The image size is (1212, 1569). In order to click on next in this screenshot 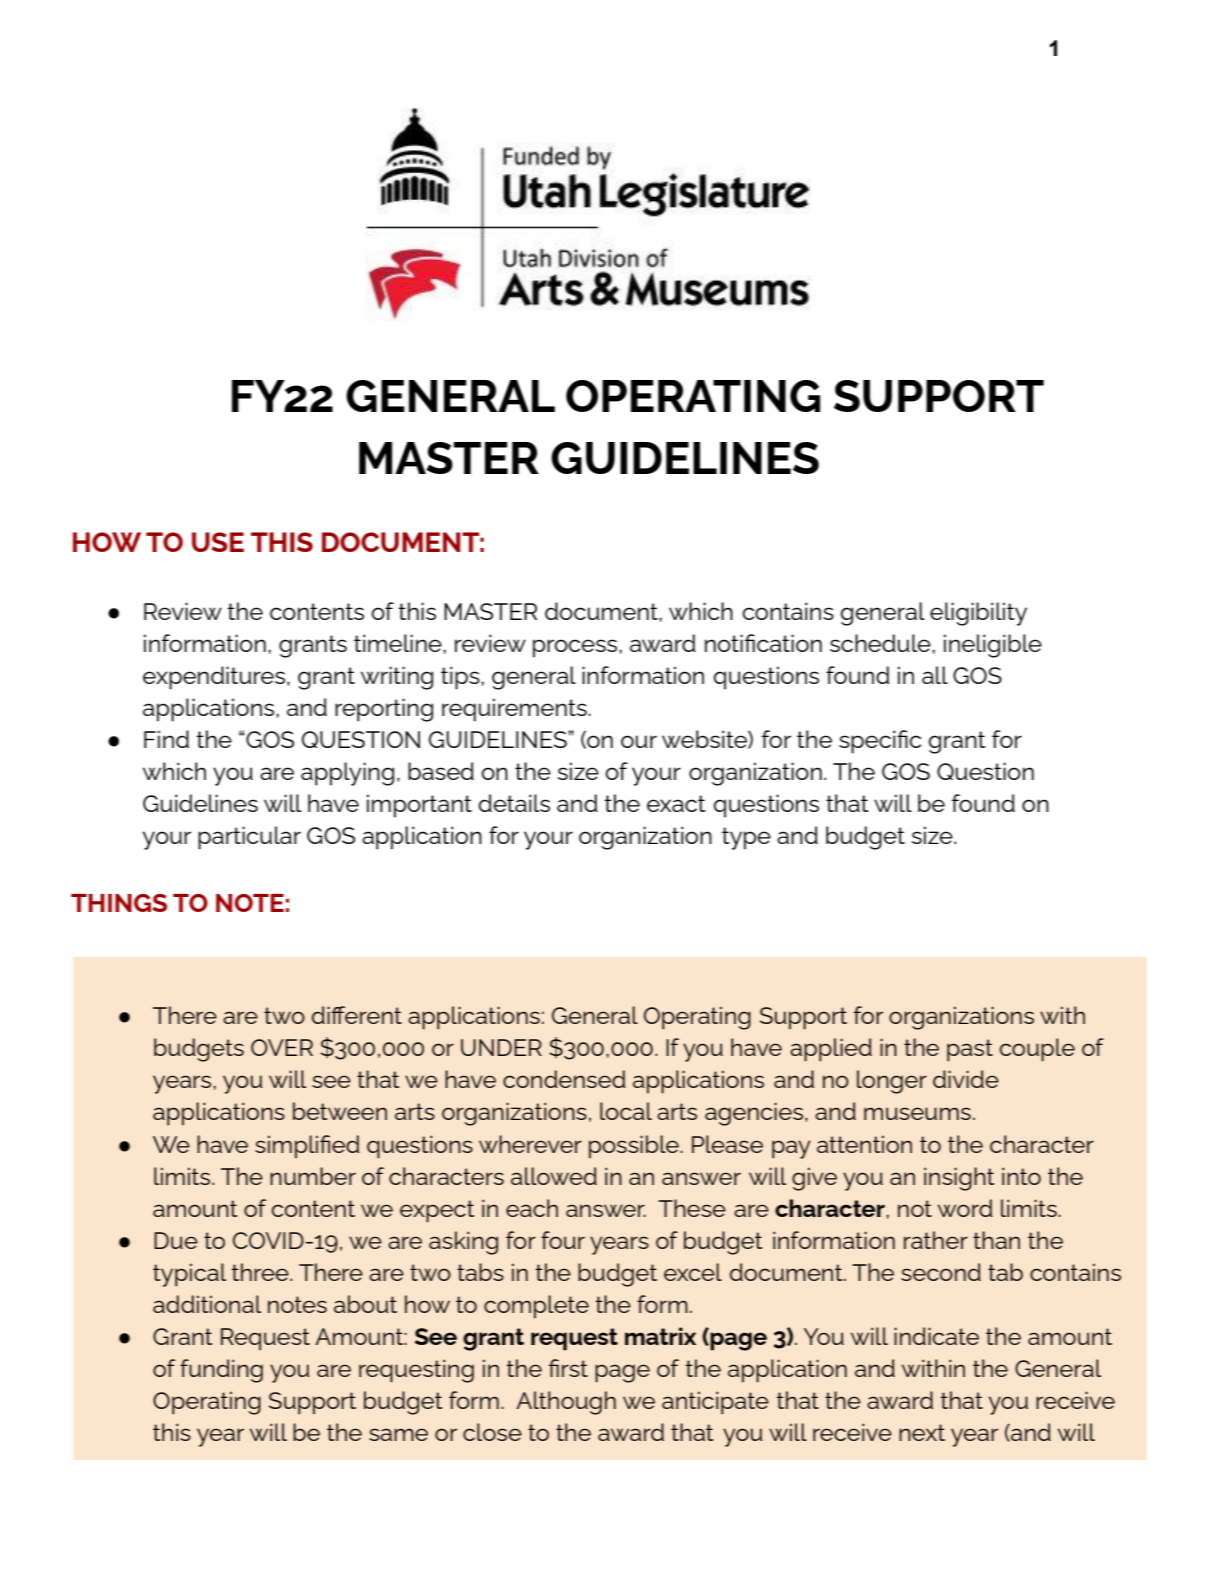, I will do `click(922, 1432)`.
